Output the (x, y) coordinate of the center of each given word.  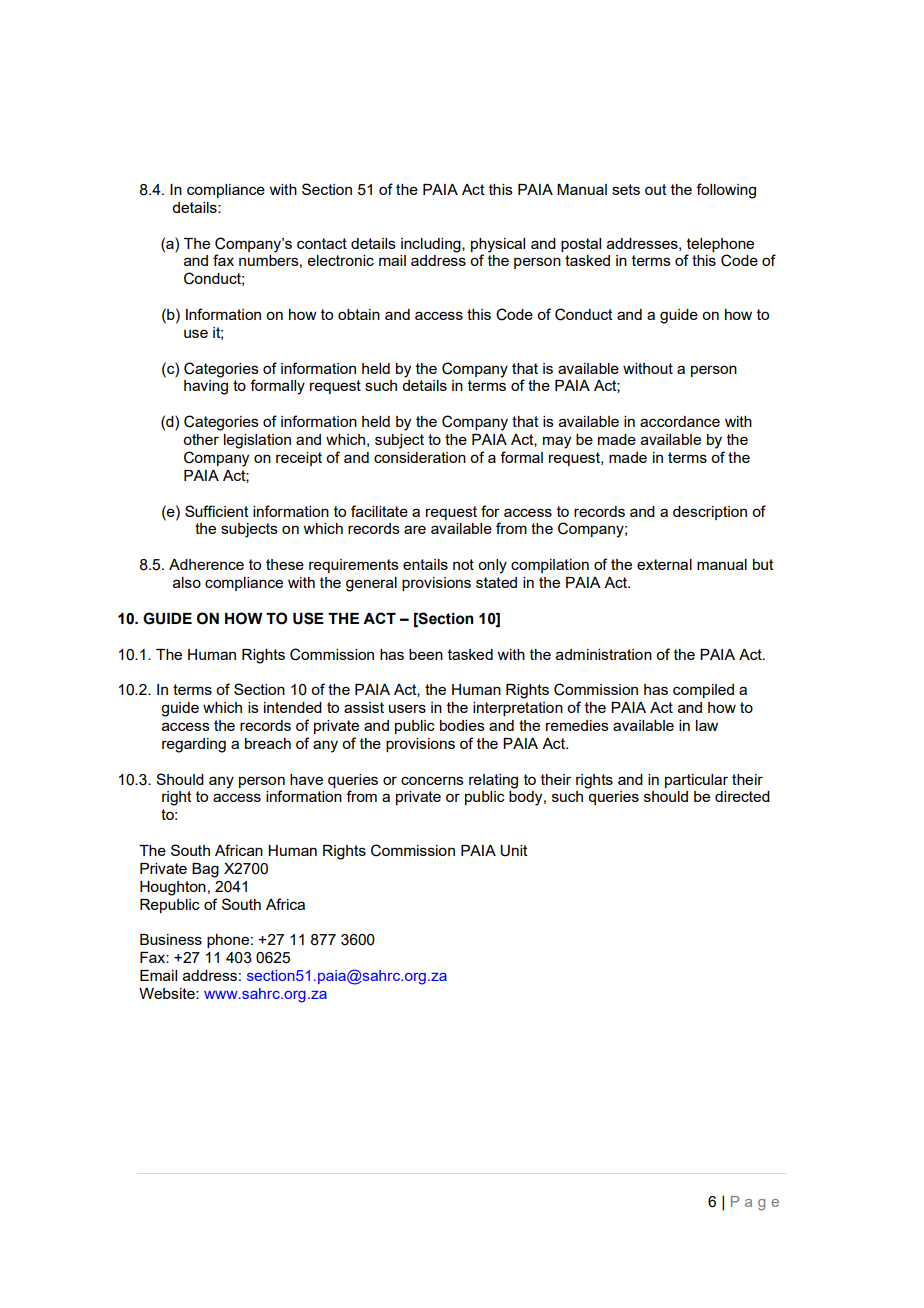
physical (498, 245)
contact (322, 243)
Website (168, 993)
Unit (514, 851)
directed (742, 796)
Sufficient (217, 511)
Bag (205, 870)
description (710, 513)
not (463, 564)
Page (755, 1203)
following (726, 191)
